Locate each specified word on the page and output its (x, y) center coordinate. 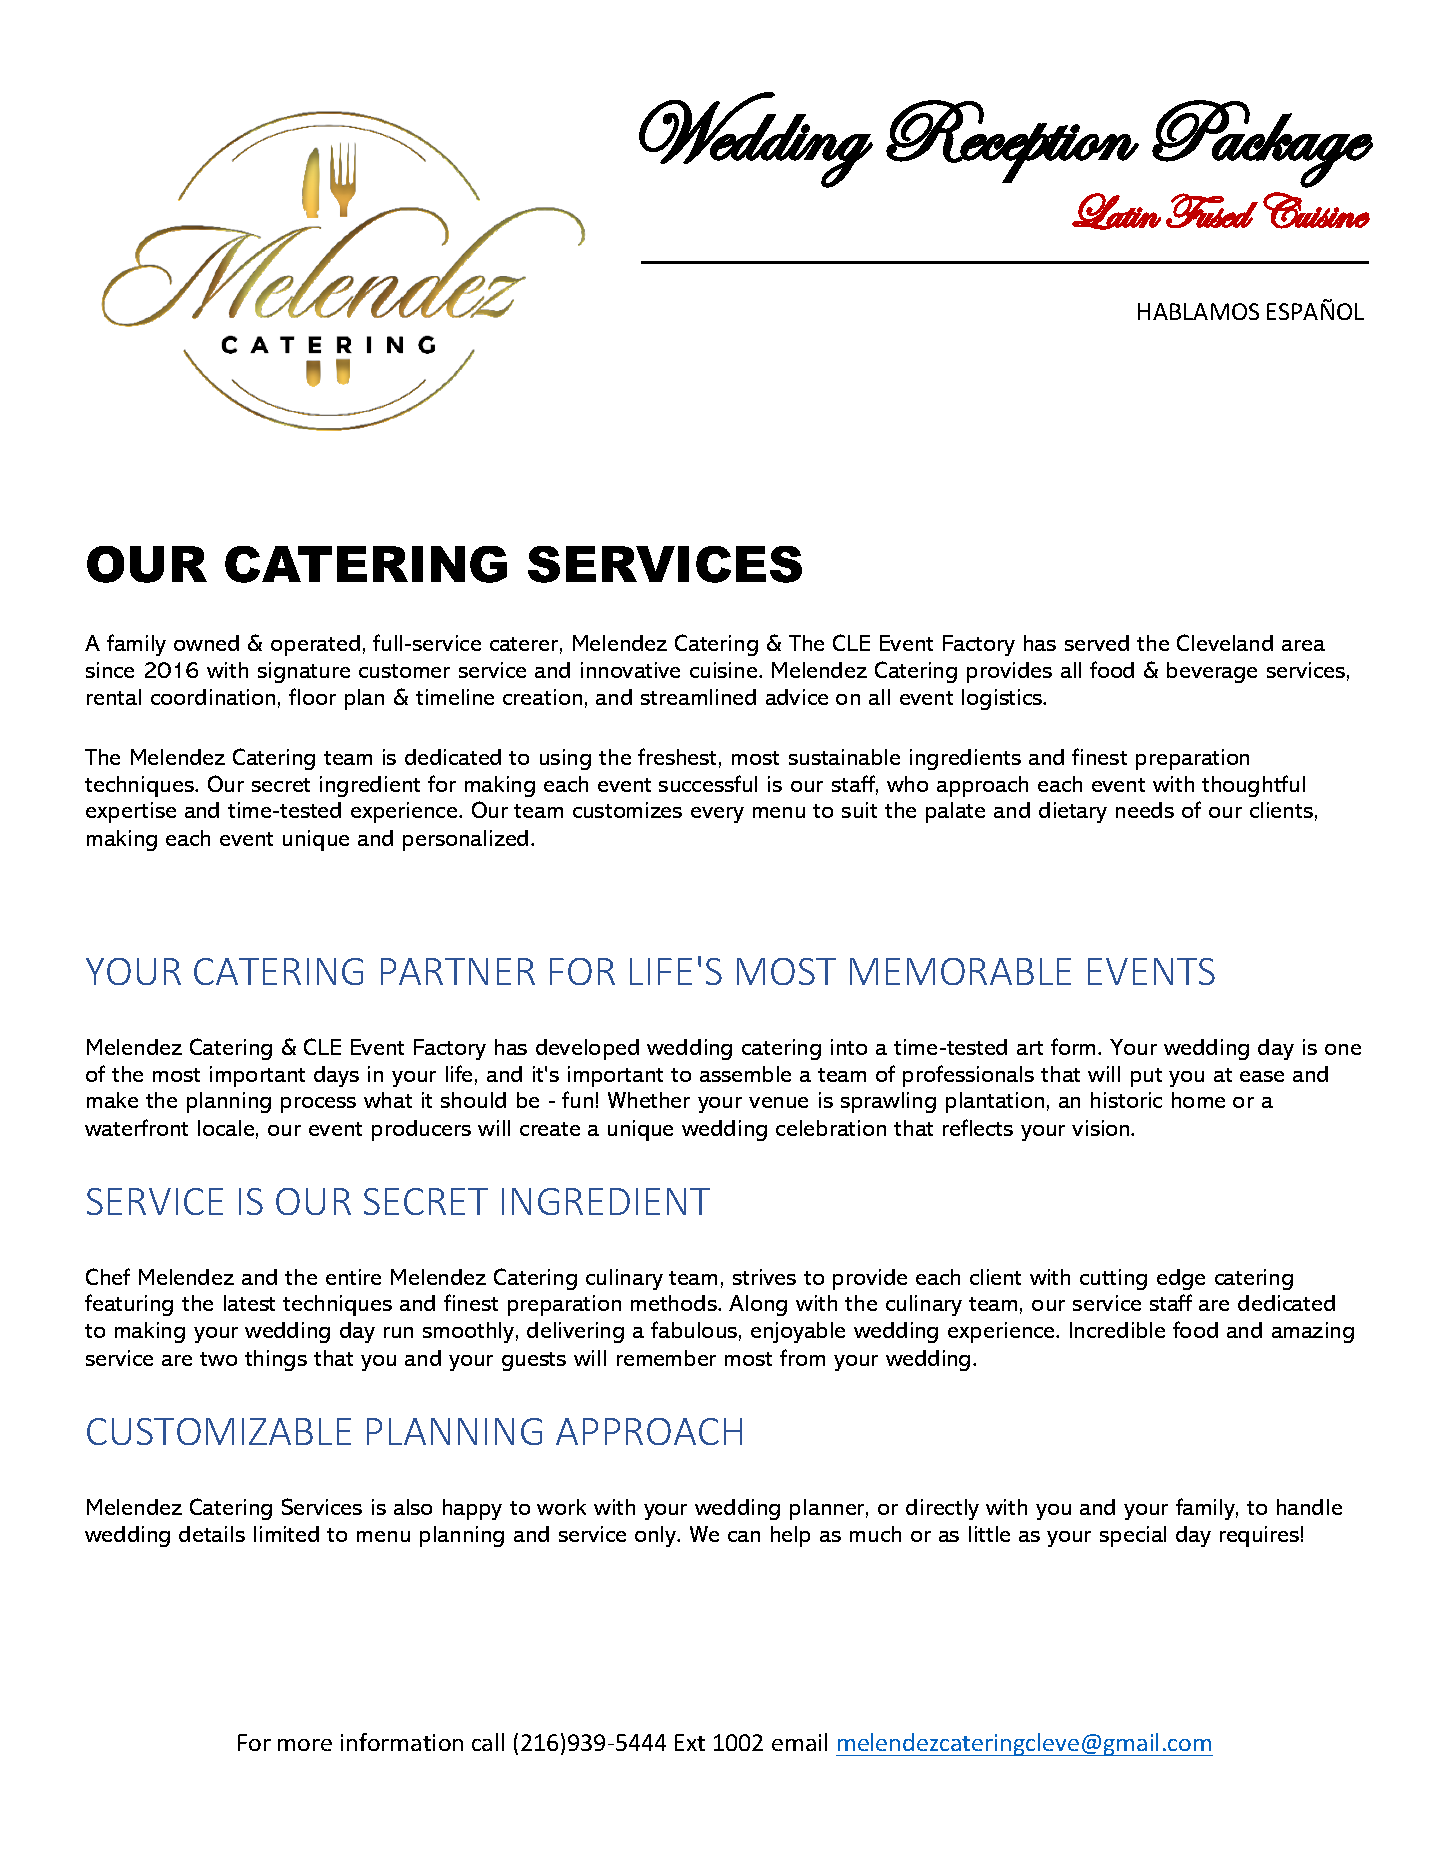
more (305, 1745)
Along (758, 1305)
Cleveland (1225, 642)
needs (1145, 810)
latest (249, 1303)
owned (206, 643)
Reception (1012, 141)
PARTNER (458, 971)
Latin (1116, 211)
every (717, 815)
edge (1181, 1279)
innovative (630, 670)
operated (315, 645)
